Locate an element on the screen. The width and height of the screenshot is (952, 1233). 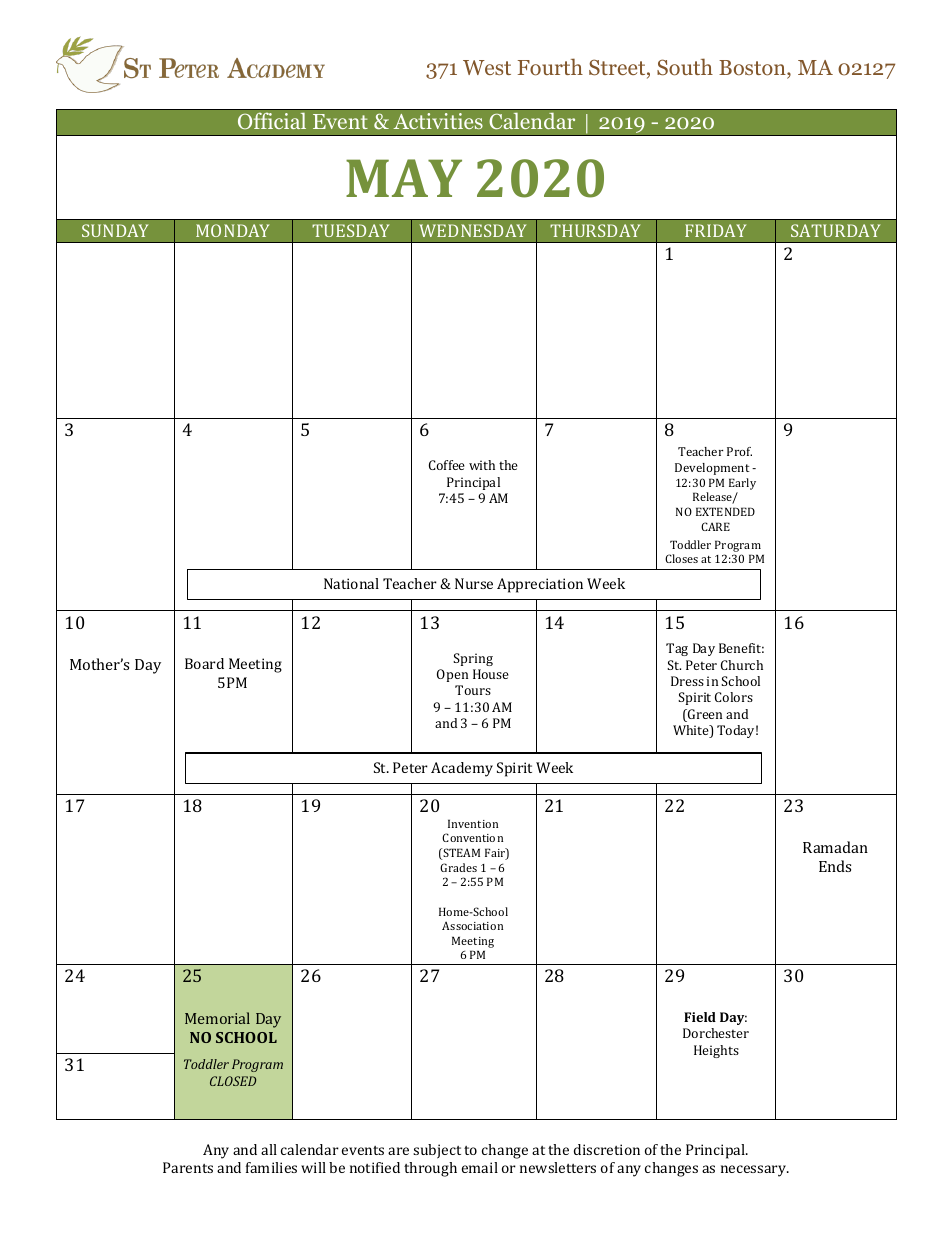
Board is located at coordinates (204, 663).
